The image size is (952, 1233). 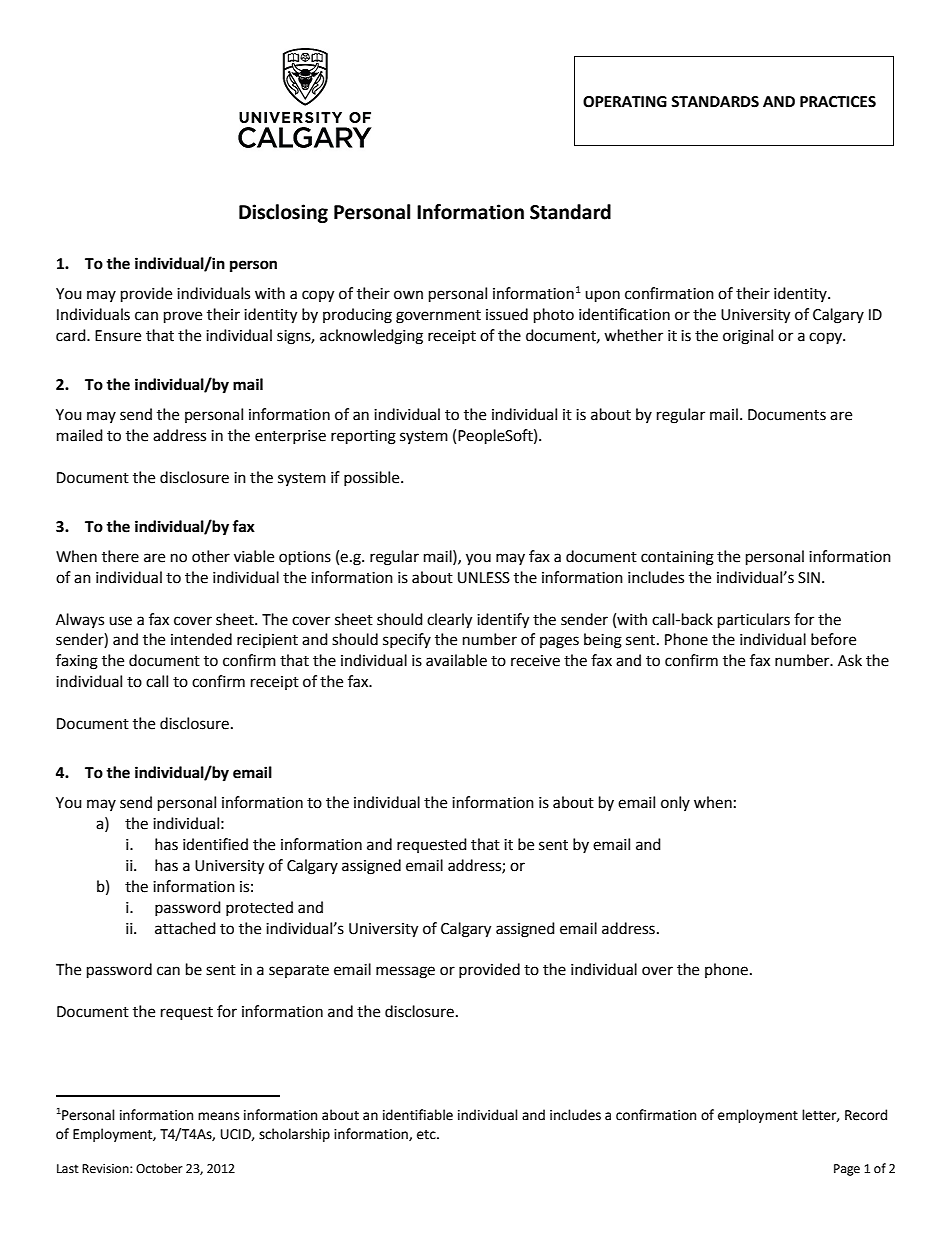 I want to click on enterprise, so click(x=290, y=437).
